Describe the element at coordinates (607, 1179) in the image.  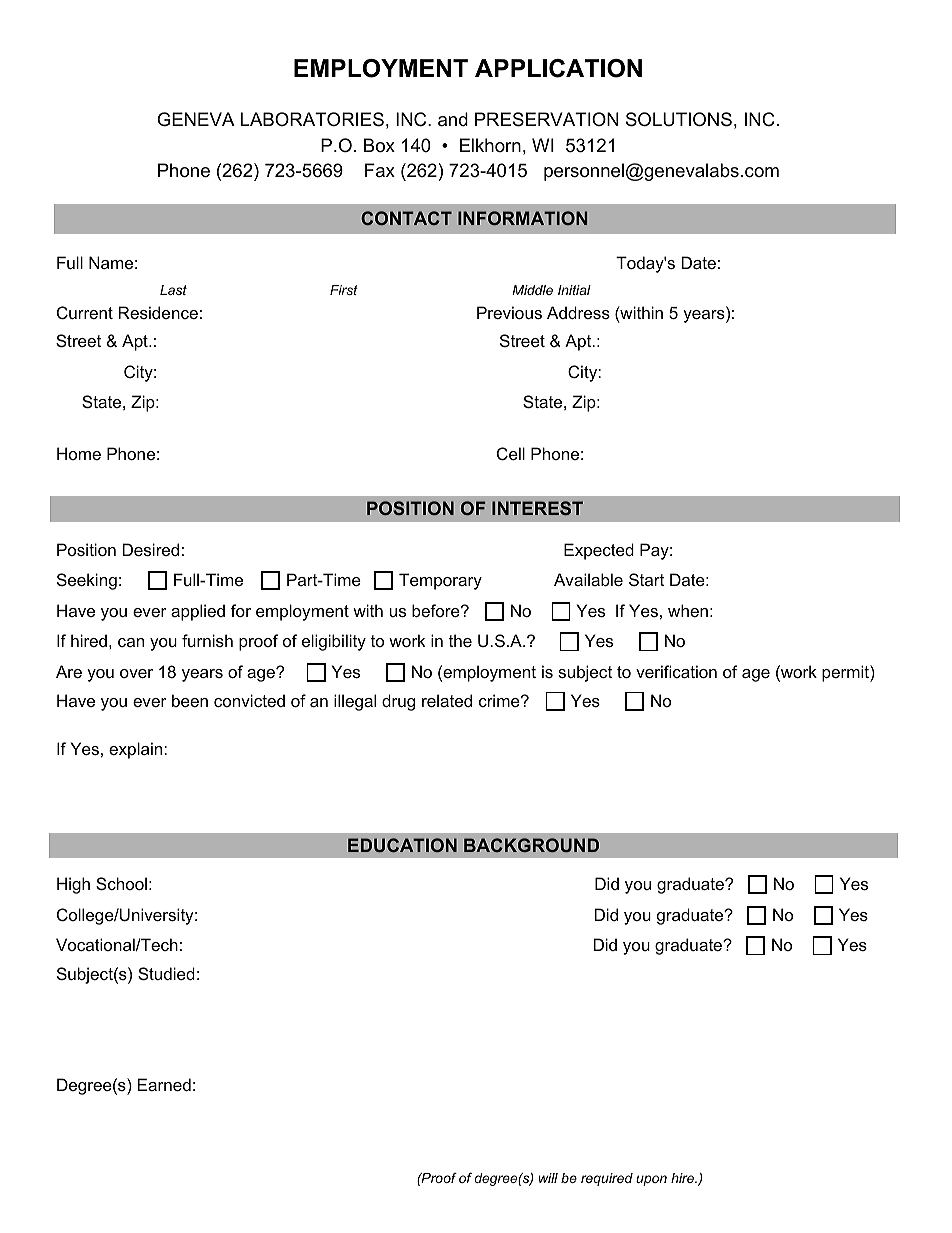
I see `required` at that location.
